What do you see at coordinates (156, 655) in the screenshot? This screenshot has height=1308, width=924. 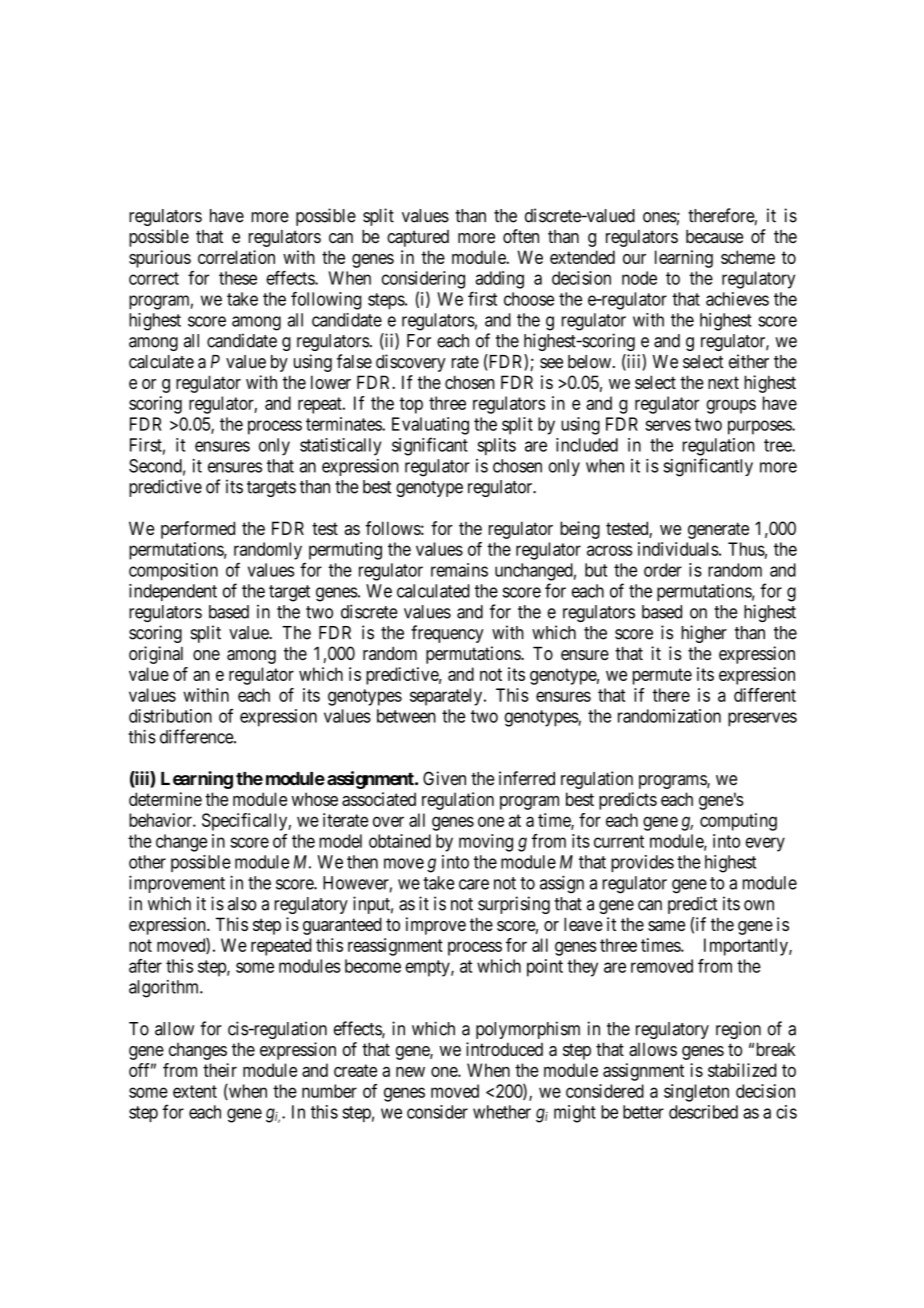 I see `original` at bounding box center [156, 655].
